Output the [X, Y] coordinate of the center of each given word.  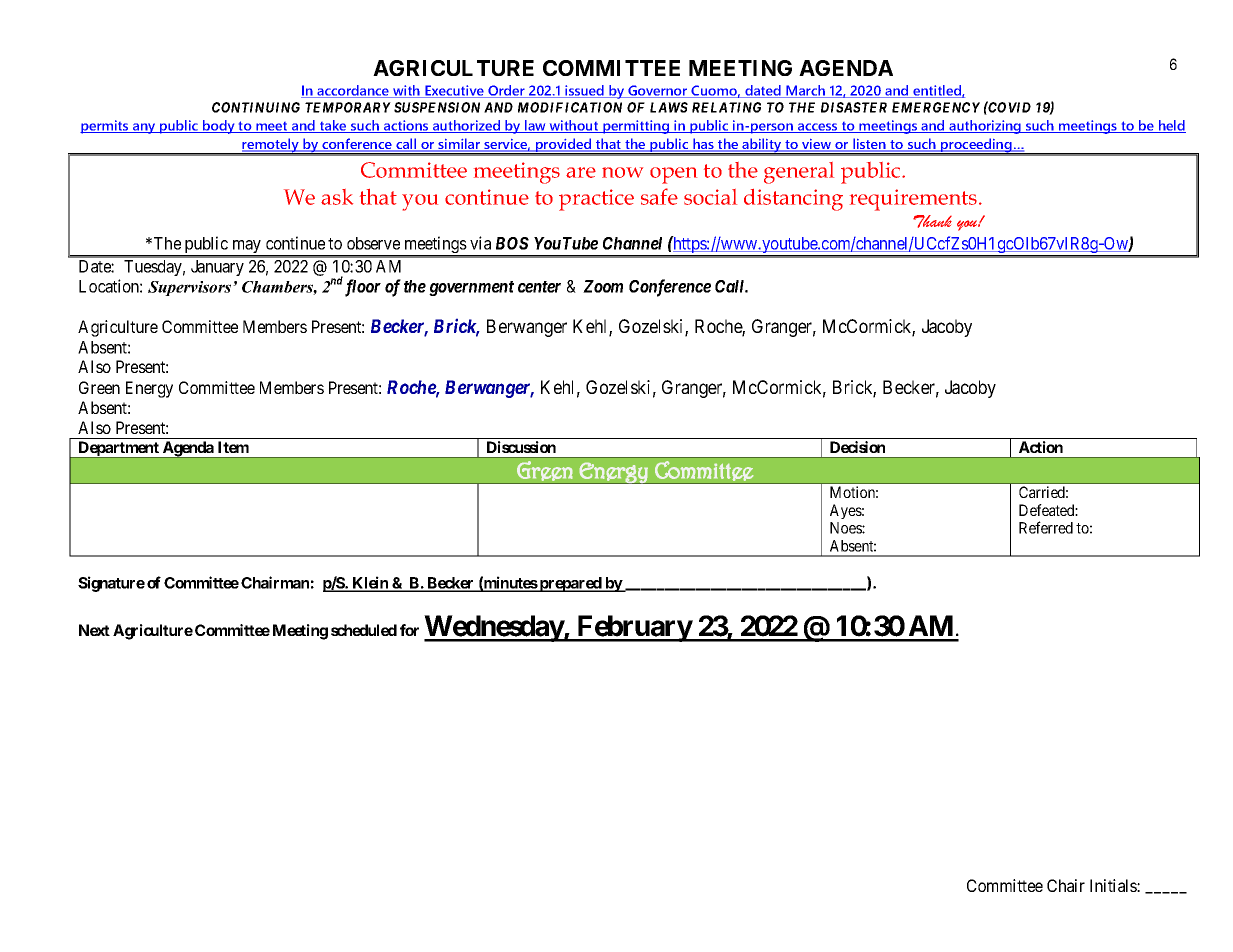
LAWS [669, 107]
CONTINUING [256, 107]
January [217, 268]
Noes [846, 528]
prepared [570, 584]
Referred [1046, 527]
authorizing [985, 127]
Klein [370, 583]
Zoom [603, 286]
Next [94, 630]
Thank [932, 221]
